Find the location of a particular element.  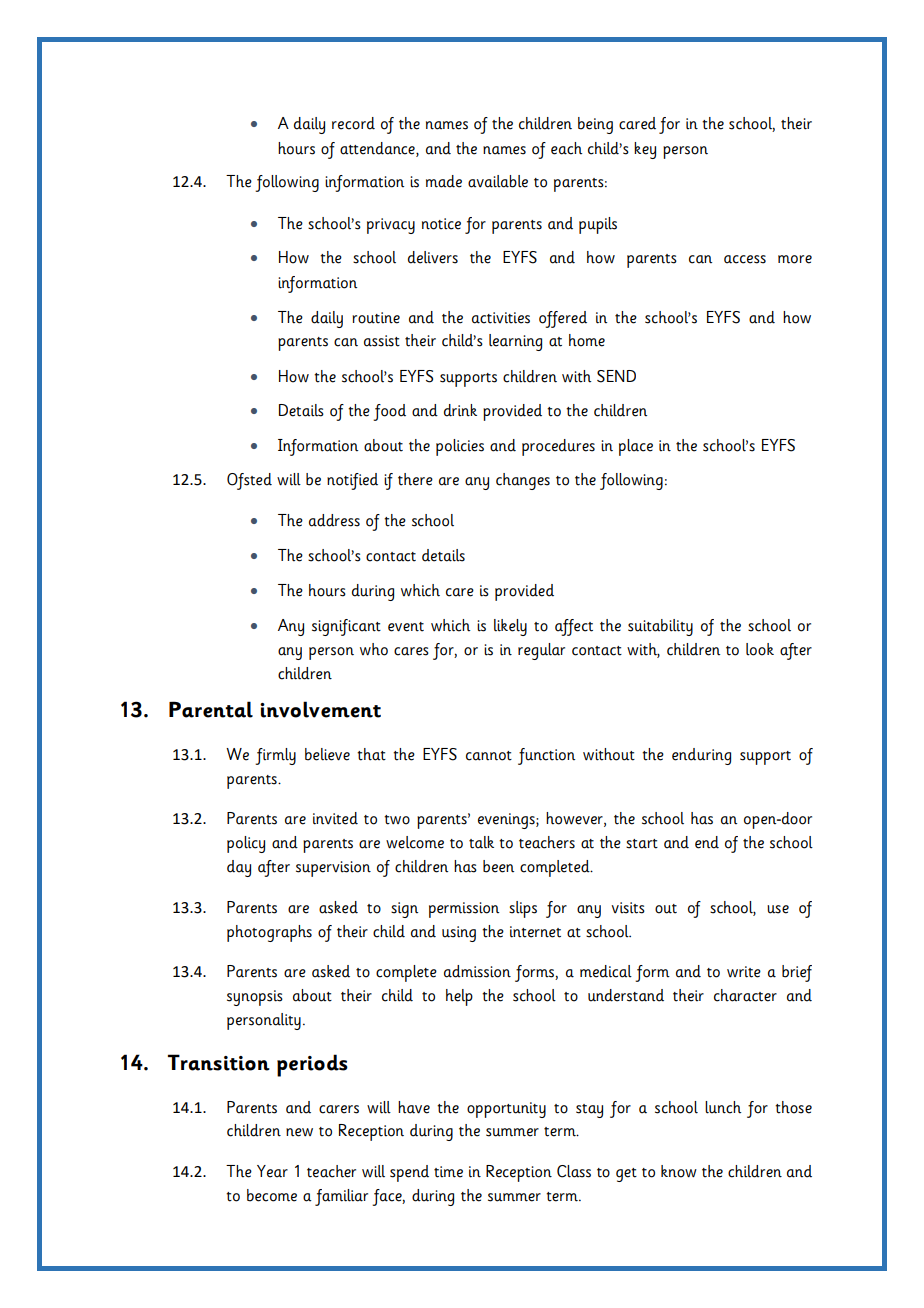

Year is located at coordinates (272, 1171).
